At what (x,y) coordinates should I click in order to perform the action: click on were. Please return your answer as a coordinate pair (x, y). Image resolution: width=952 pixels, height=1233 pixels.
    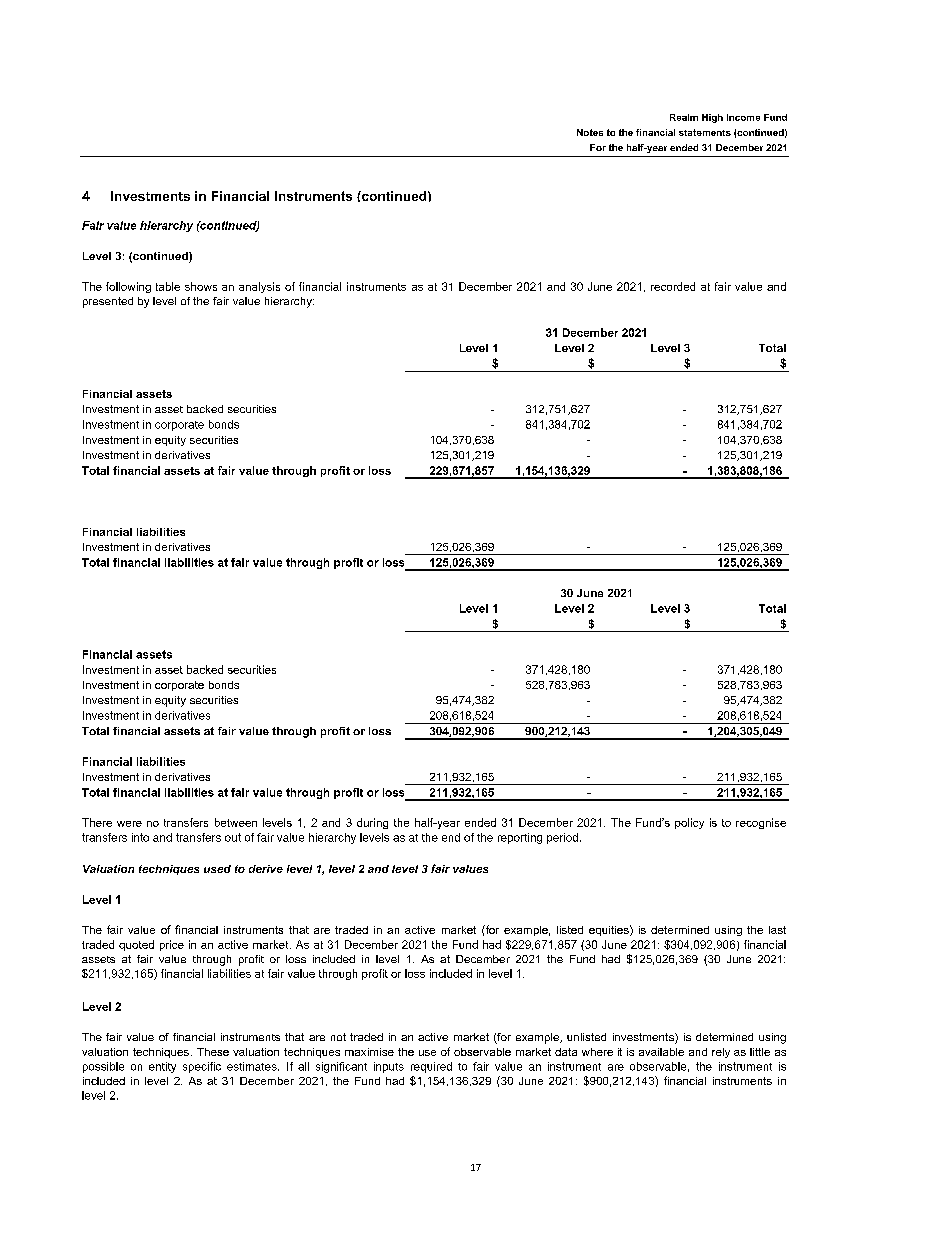
    Looking at the image, I should click on (129, 824).
